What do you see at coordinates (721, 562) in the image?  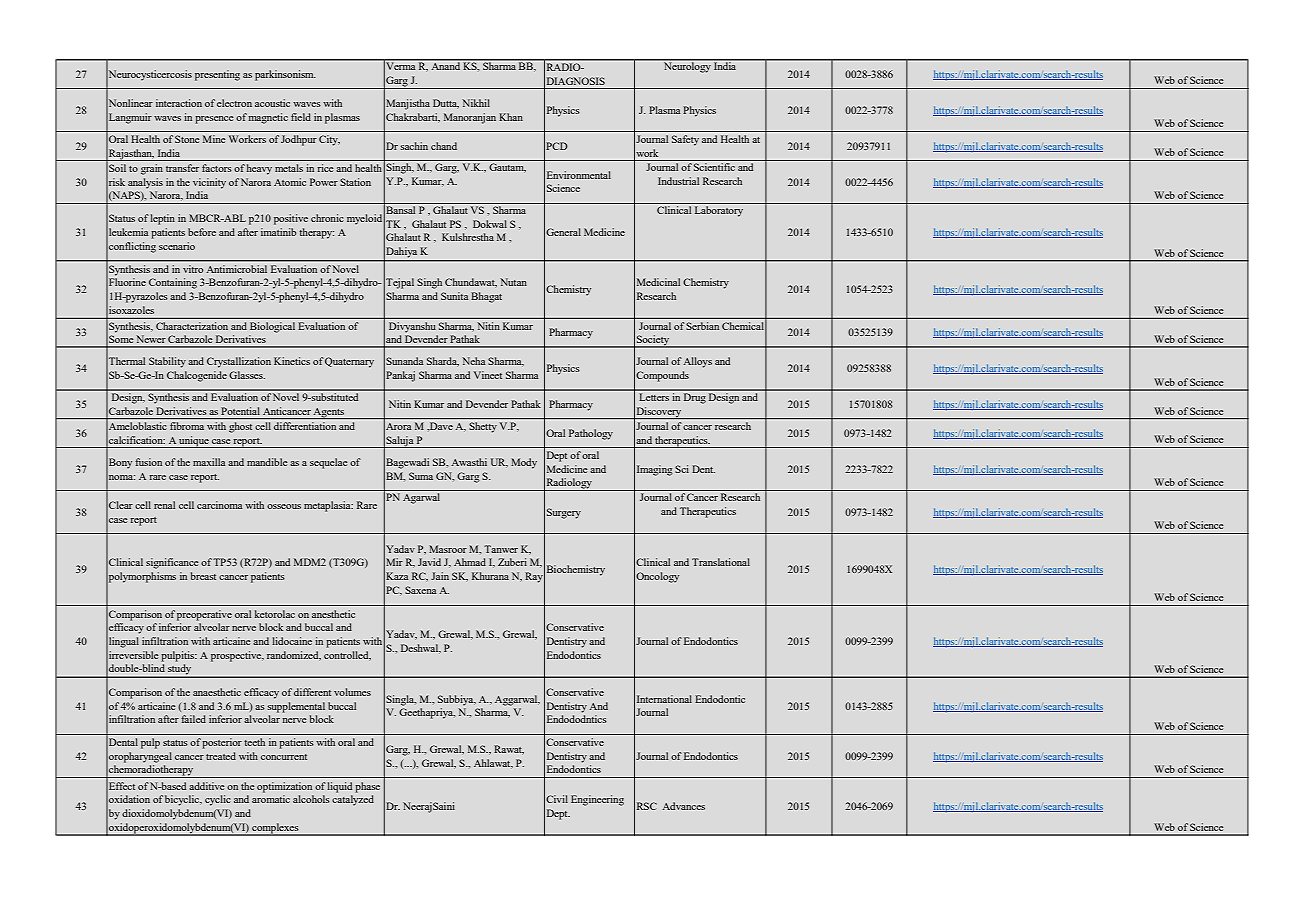 I see `Translational` at bounding box center [721, 562].
